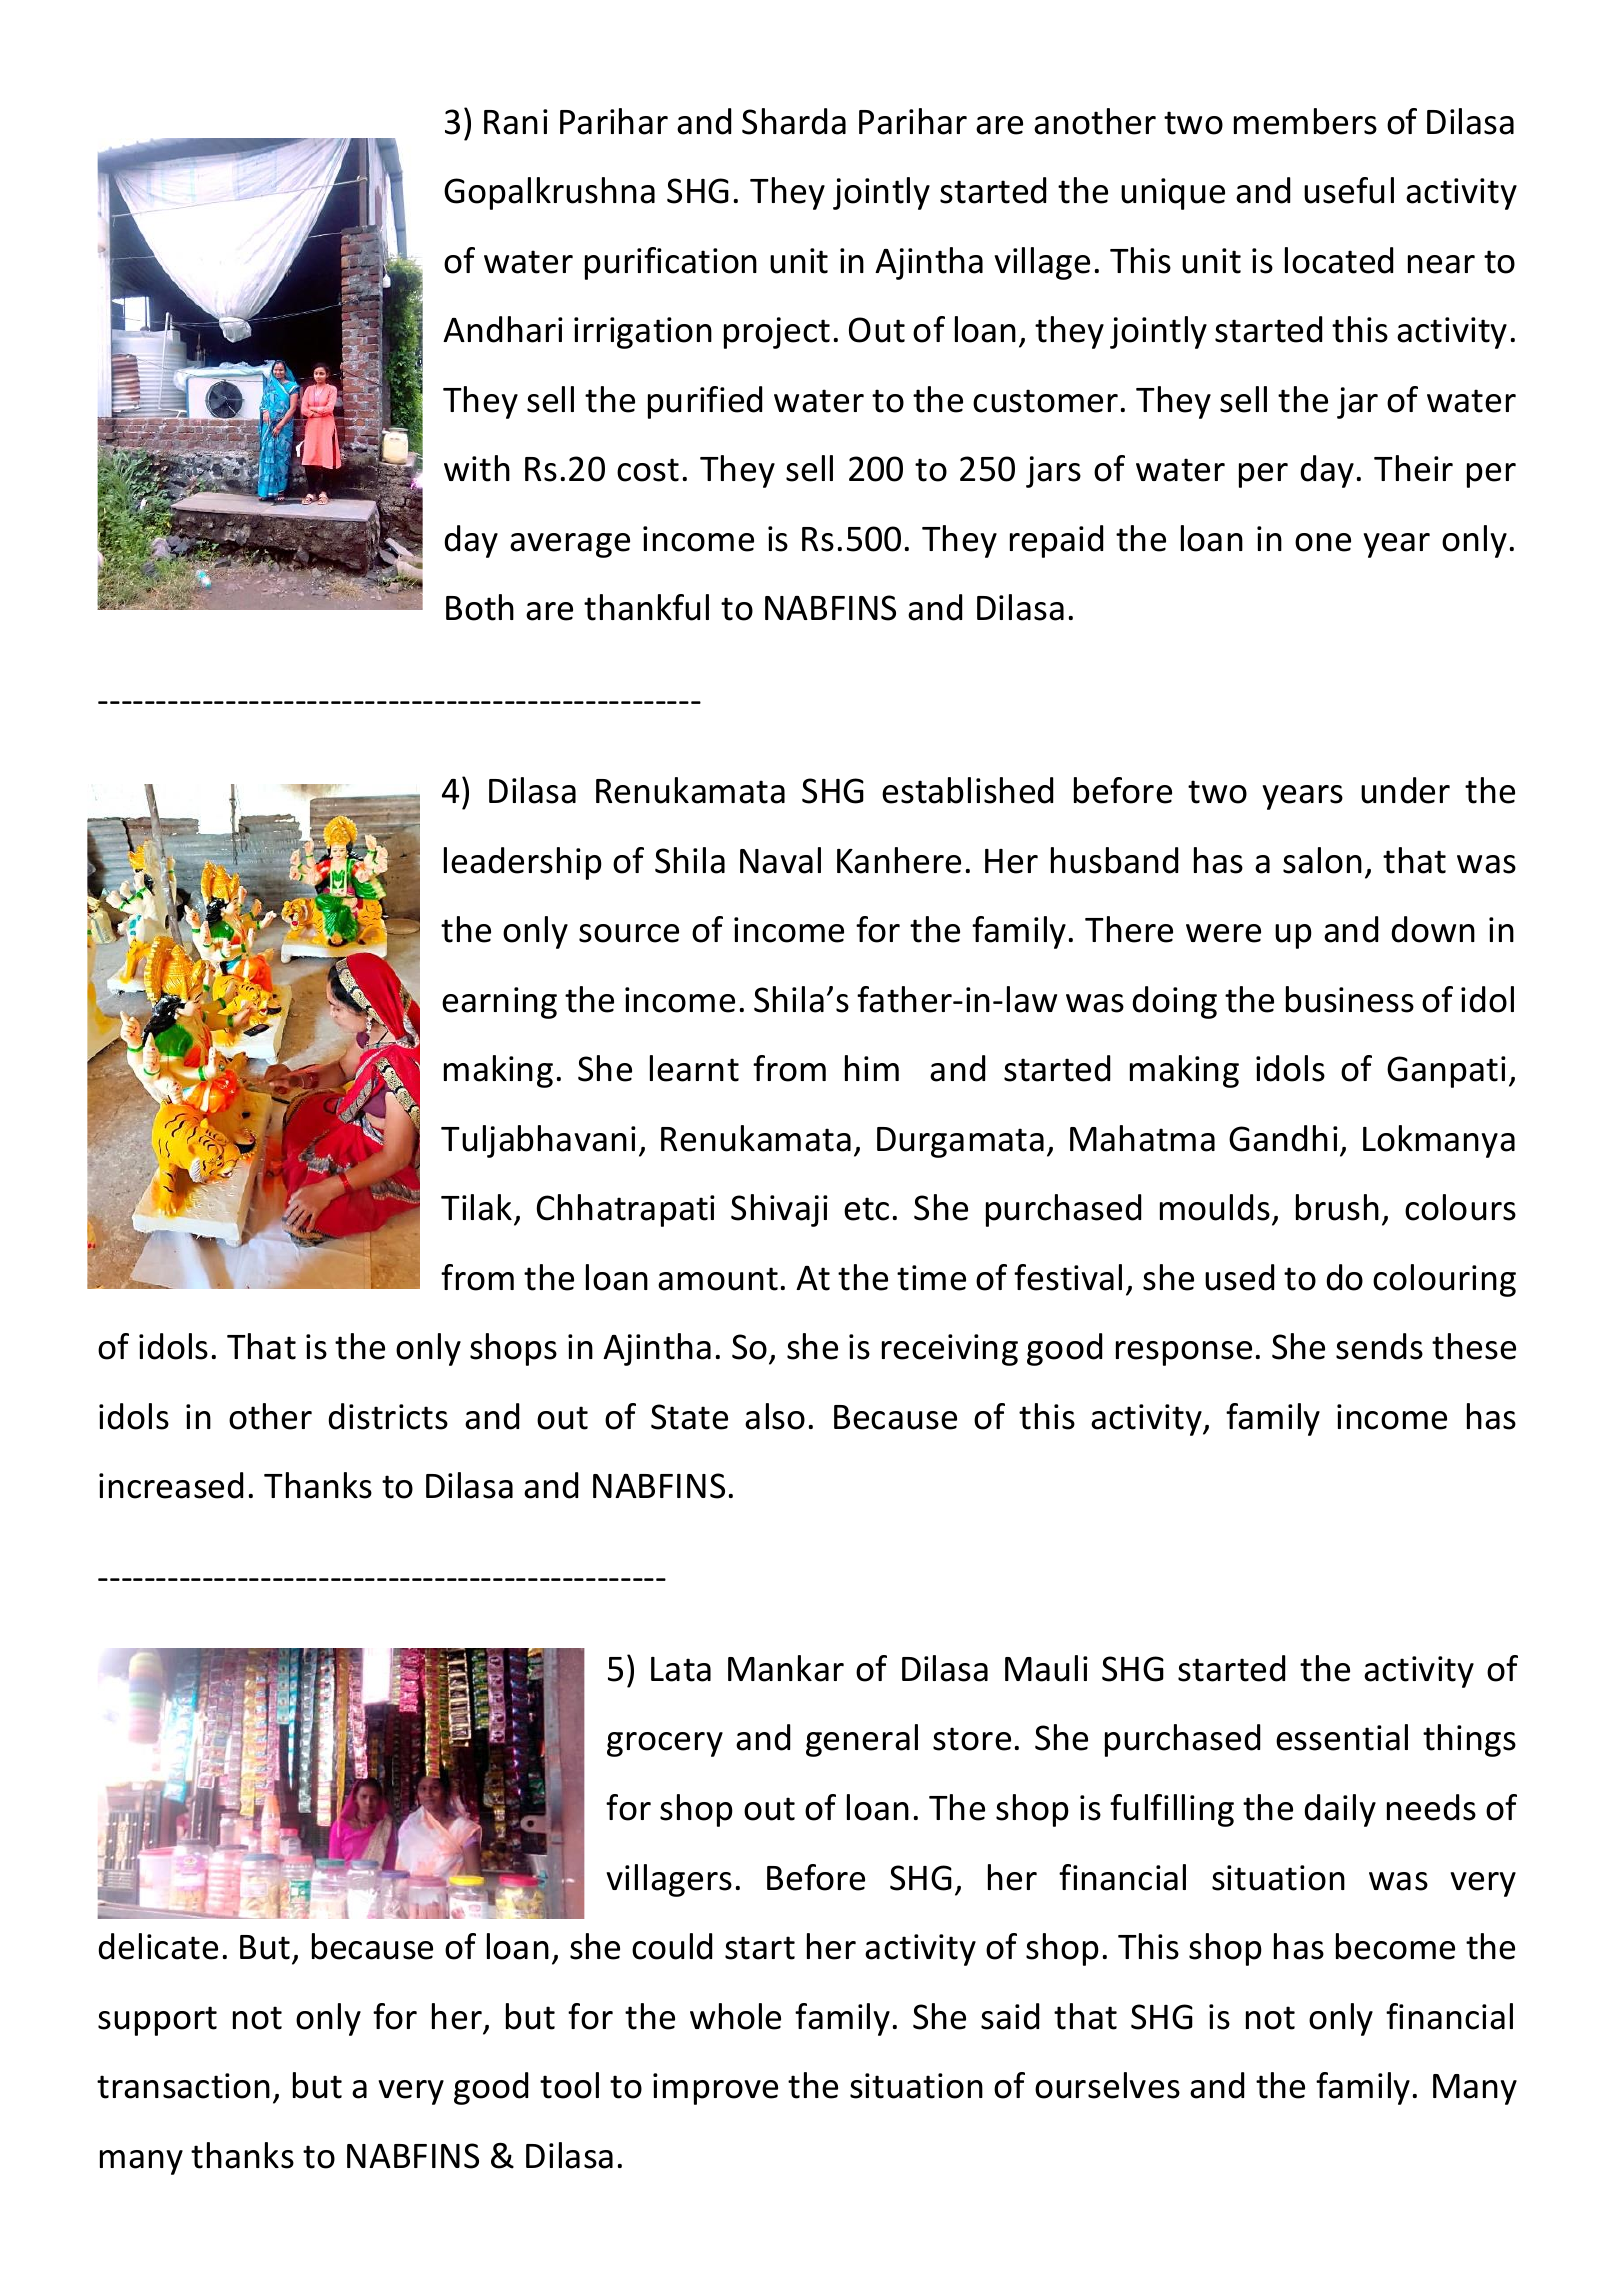 The image size is (1615, 2284). What do you see at coordinates (775, 1416) in the screenshot?
I see `also` at bounding box center [775, 1416].
